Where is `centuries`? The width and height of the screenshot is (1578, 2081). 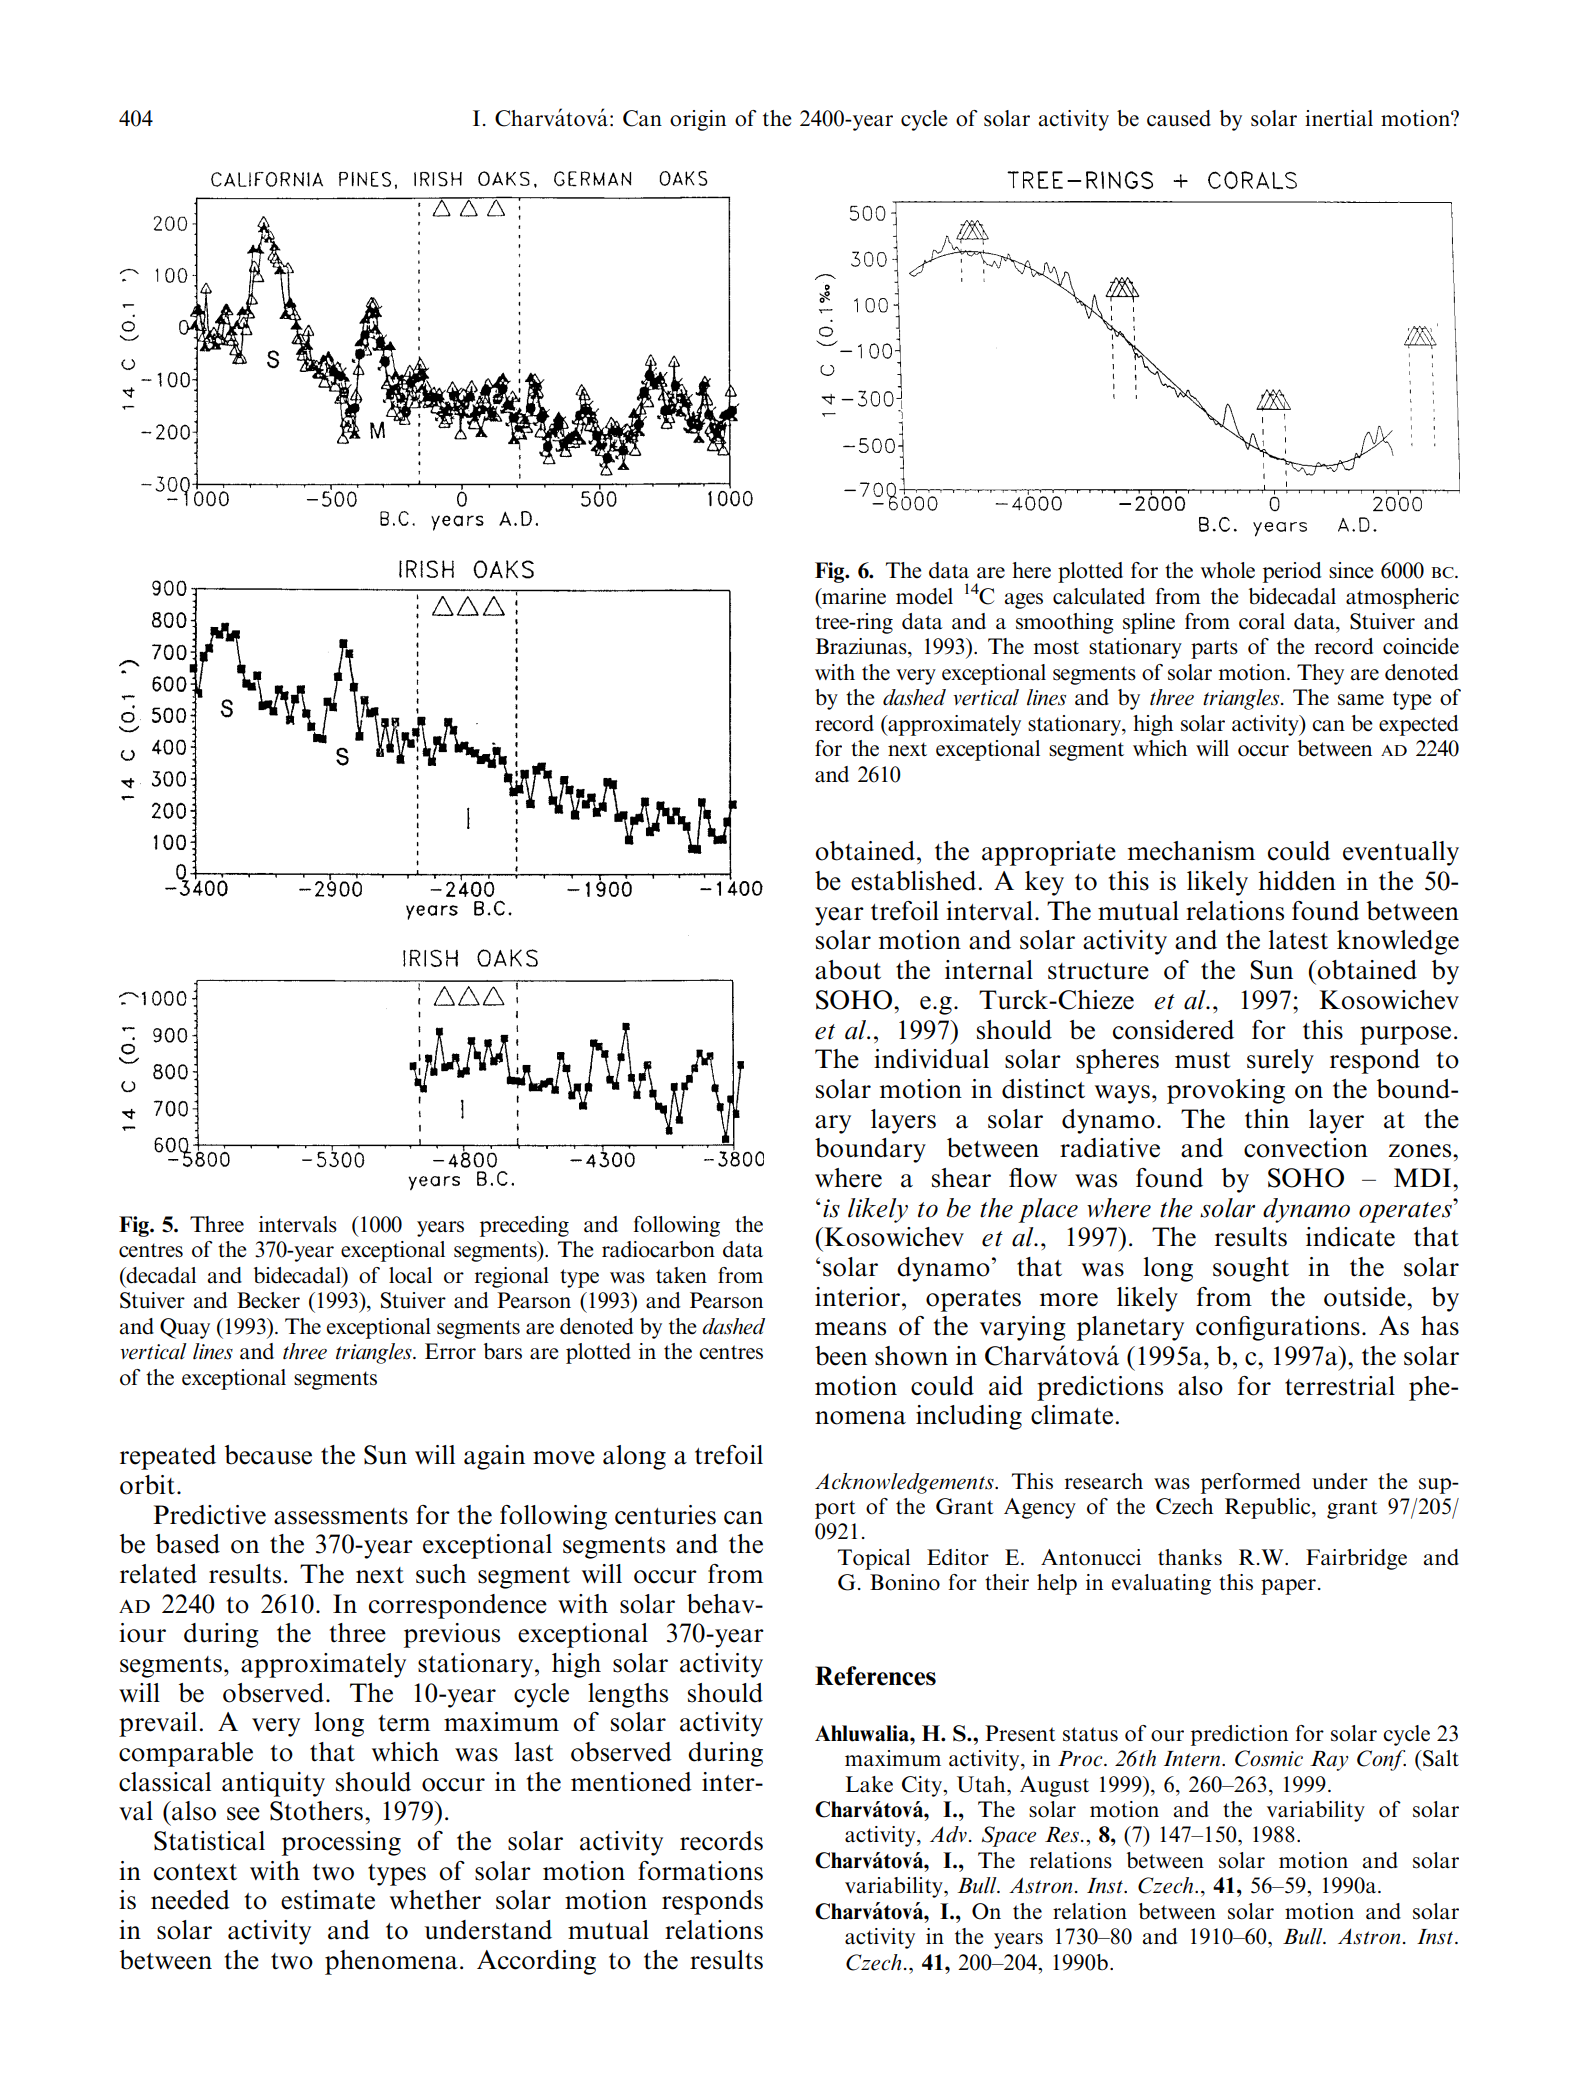
centuries is located at coordinates (665, 1515).
